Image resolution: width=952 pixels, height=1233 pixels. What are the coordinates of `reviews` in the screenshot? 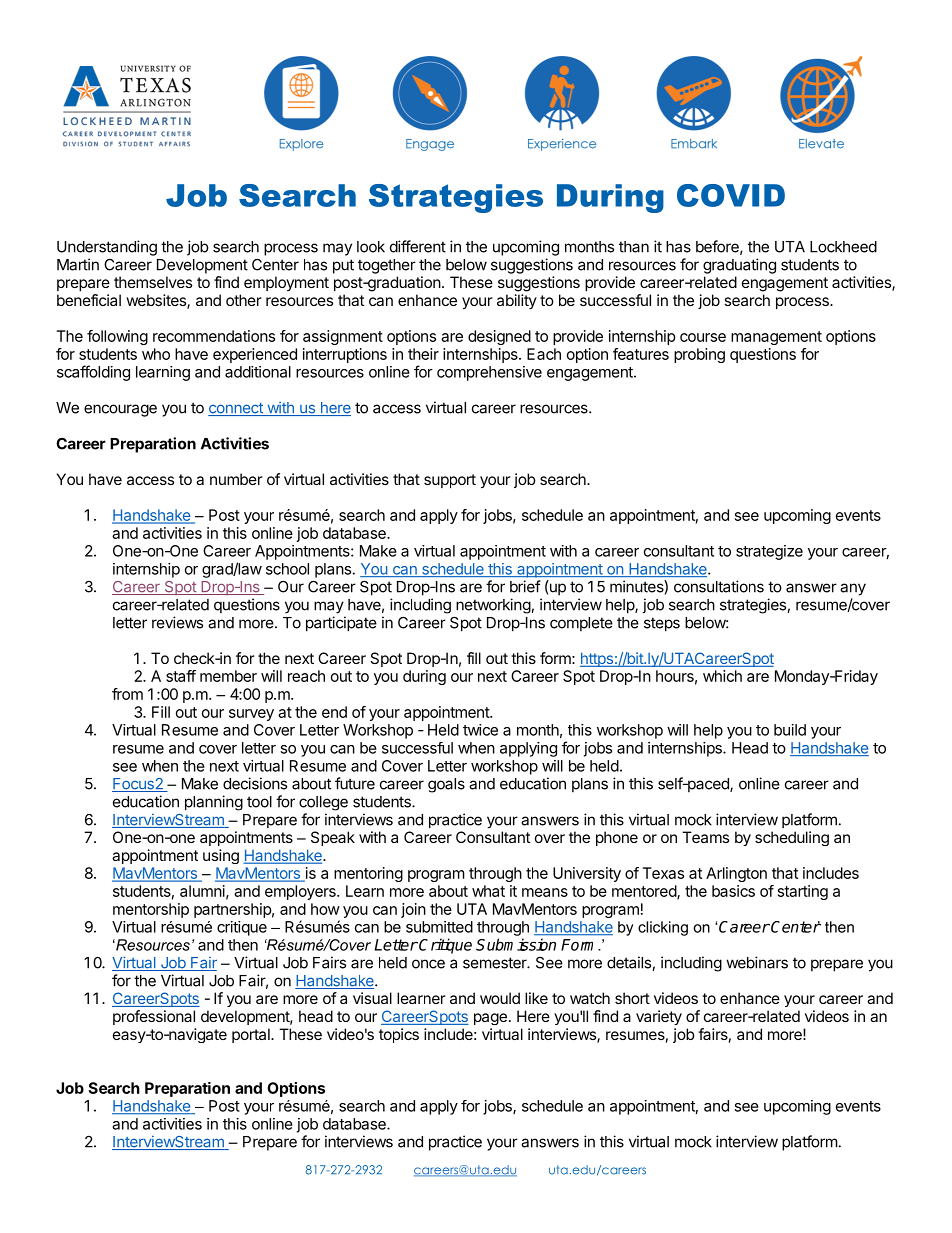 It's located at (177, 622).
